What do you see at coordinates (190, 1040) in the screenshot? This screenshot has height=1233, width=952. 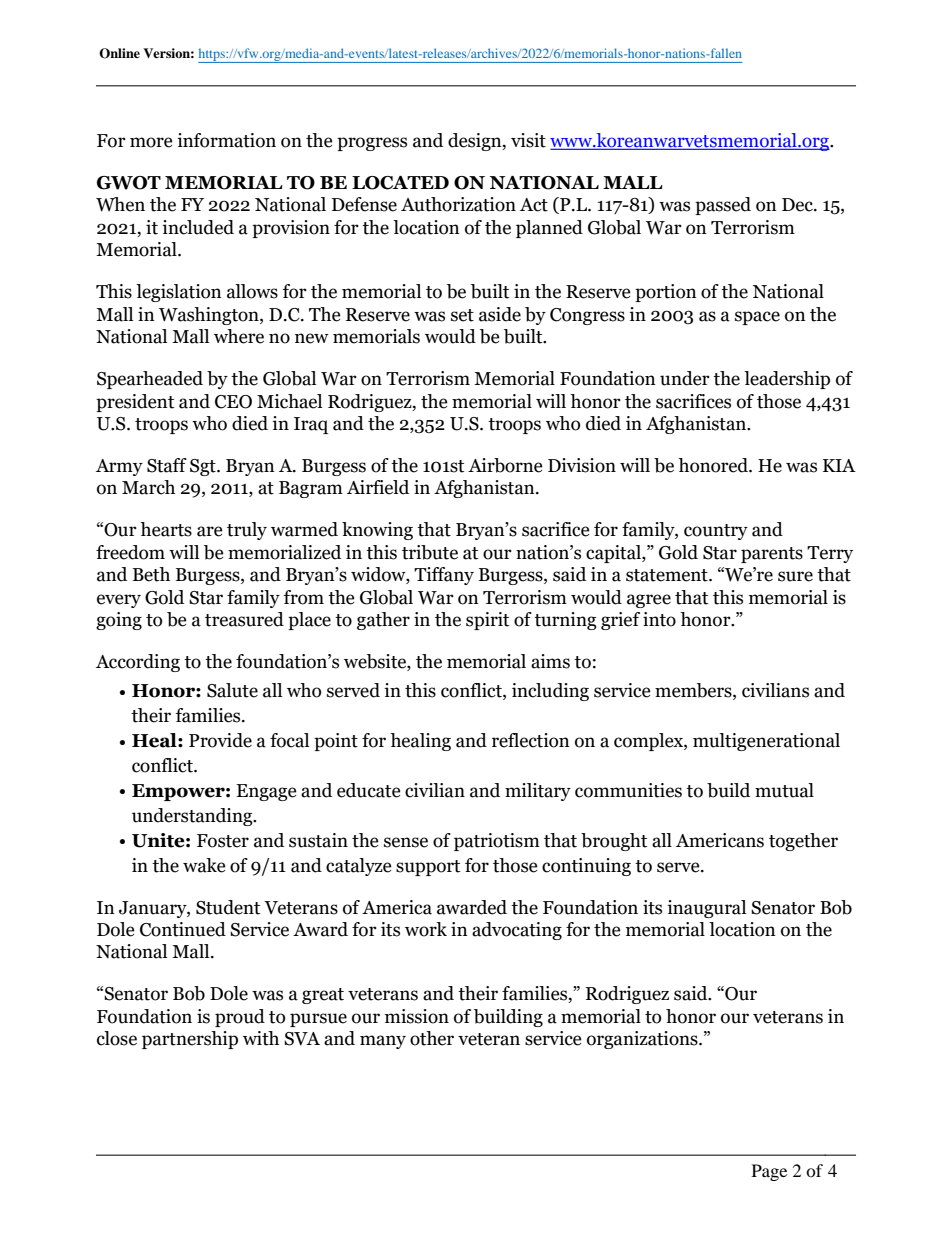 I see `partnership` at bounding box center [190, 1040].
